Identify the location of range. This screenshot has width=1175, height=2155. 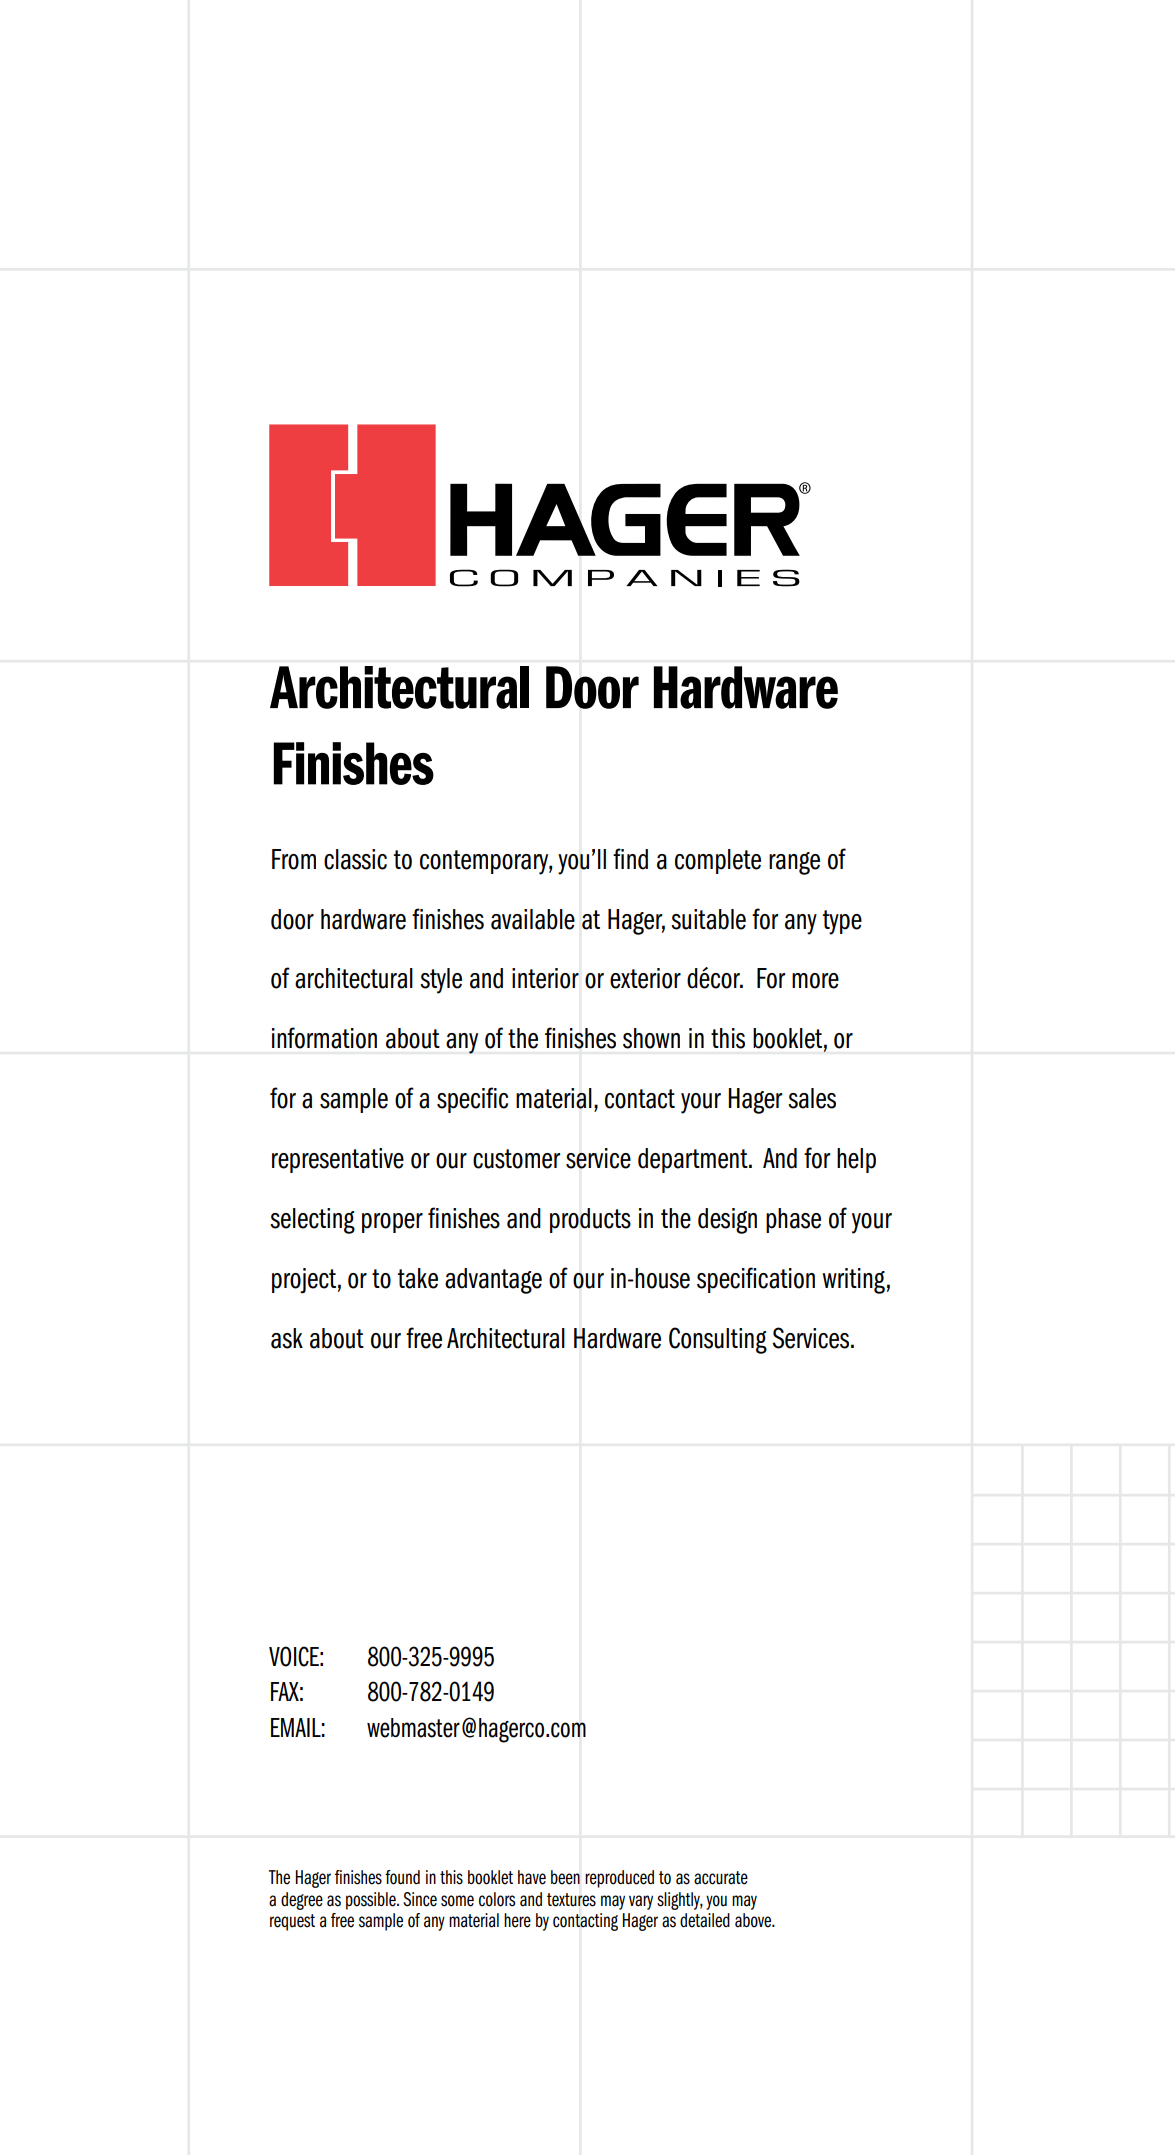
(794, 863).
